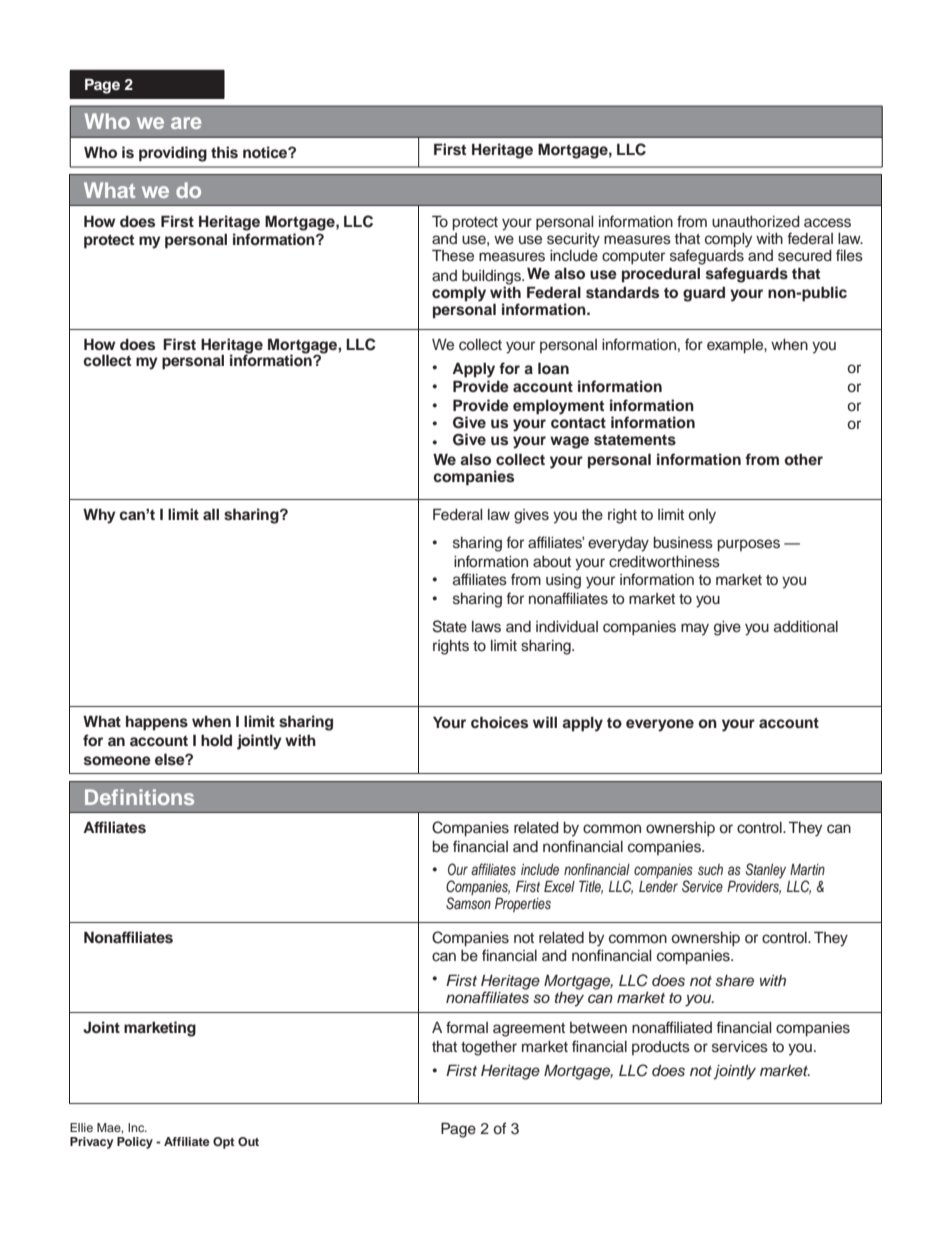 The height and width of the screenshot is (1233, 952). What do you see at coordinates (803, 459) in the screenshot?
I see `other` at bounding box center [803, 459].
